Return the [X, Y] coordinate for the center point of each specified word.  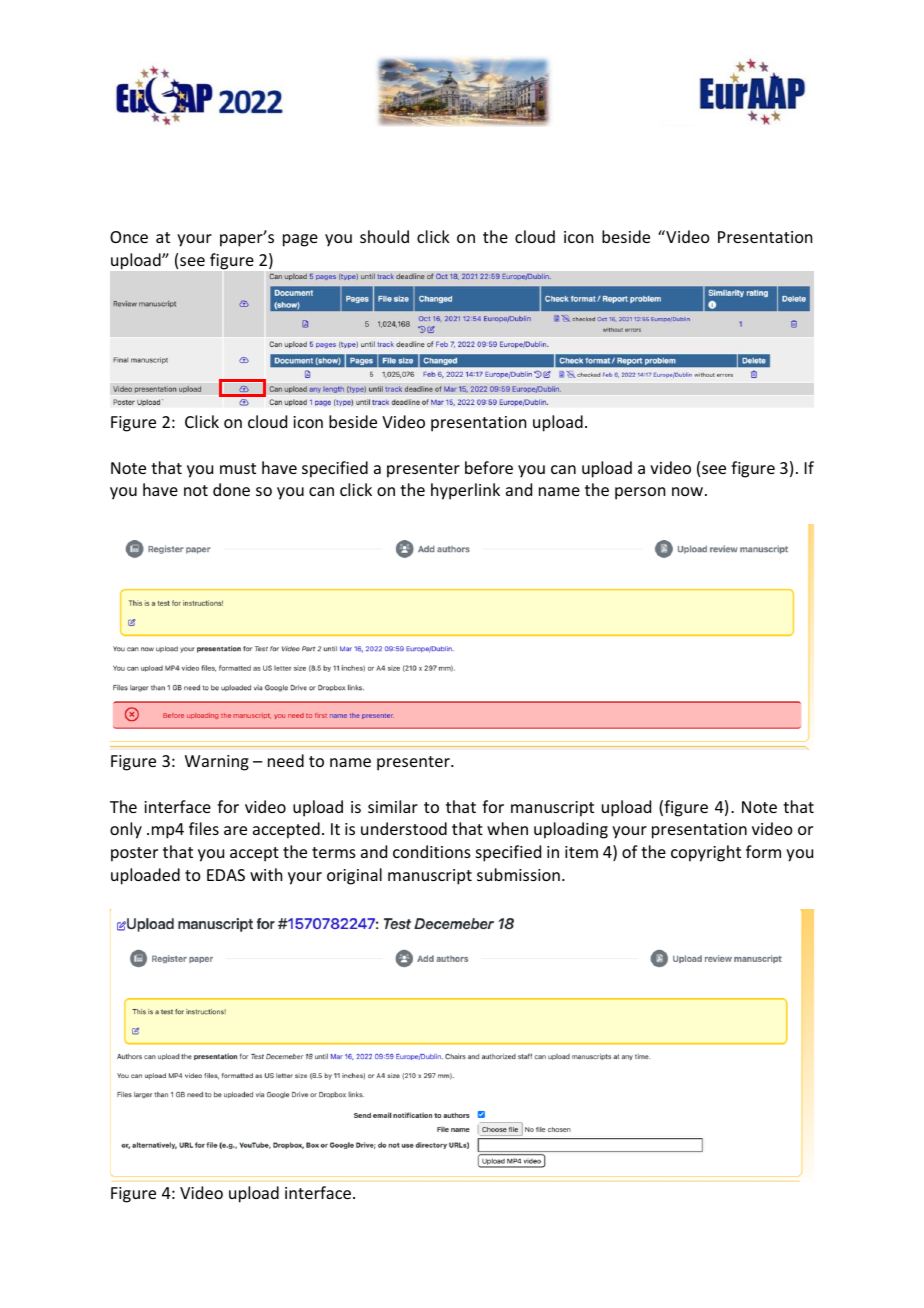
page [300, 240]
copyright [706, 853]
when [507, 828]
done [231, 489]
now [687, 491]
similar [393, 806]
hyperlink [465, 491]
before [489, 467]
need [286, 760]
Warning [217, 763]
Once [129, 237]
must [238, 468]
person [640, 493]
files [204, 828]
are [235, 830]
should [384, 236]
